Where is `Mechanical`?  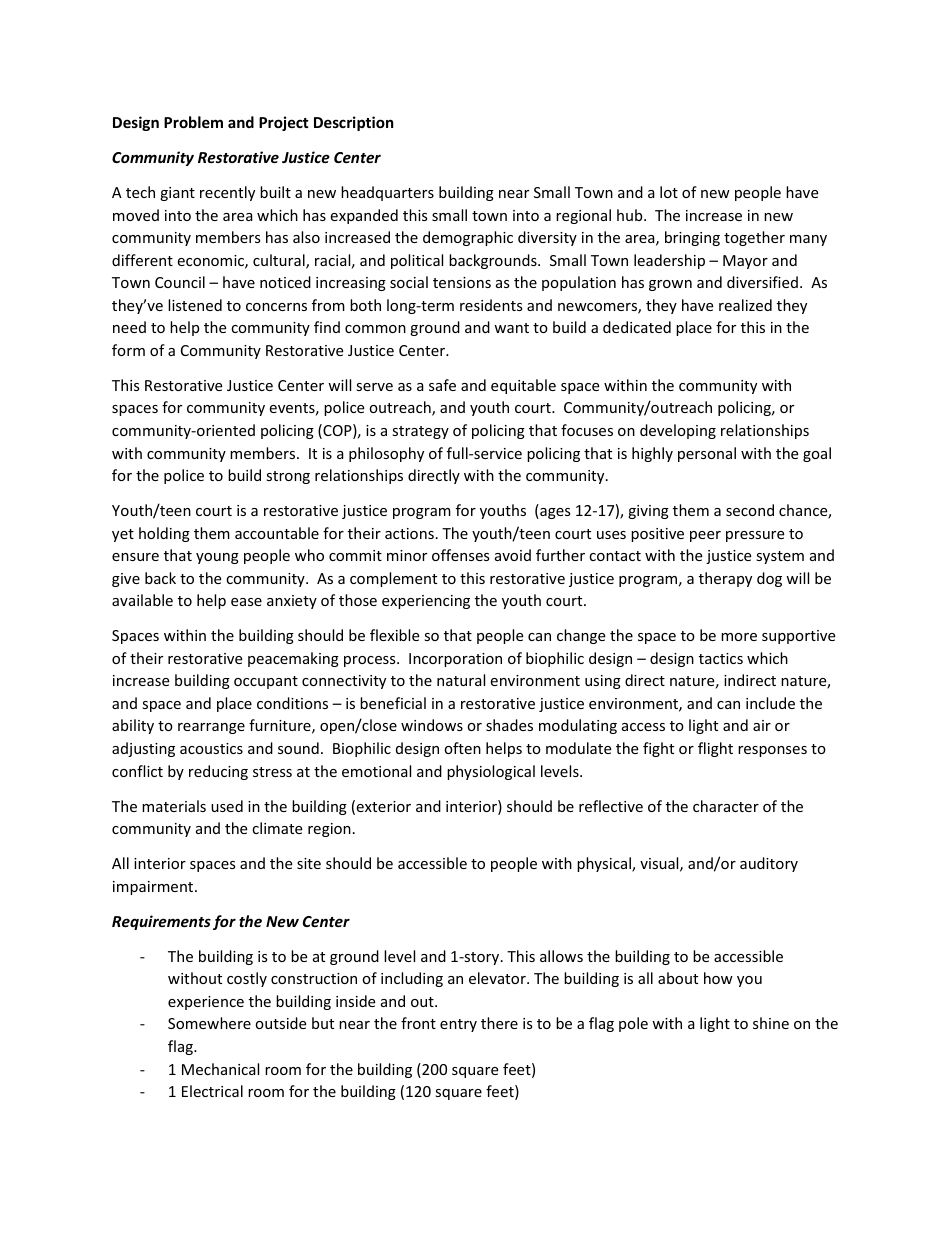
Mechanical is located at coordinates (220, 1069).
